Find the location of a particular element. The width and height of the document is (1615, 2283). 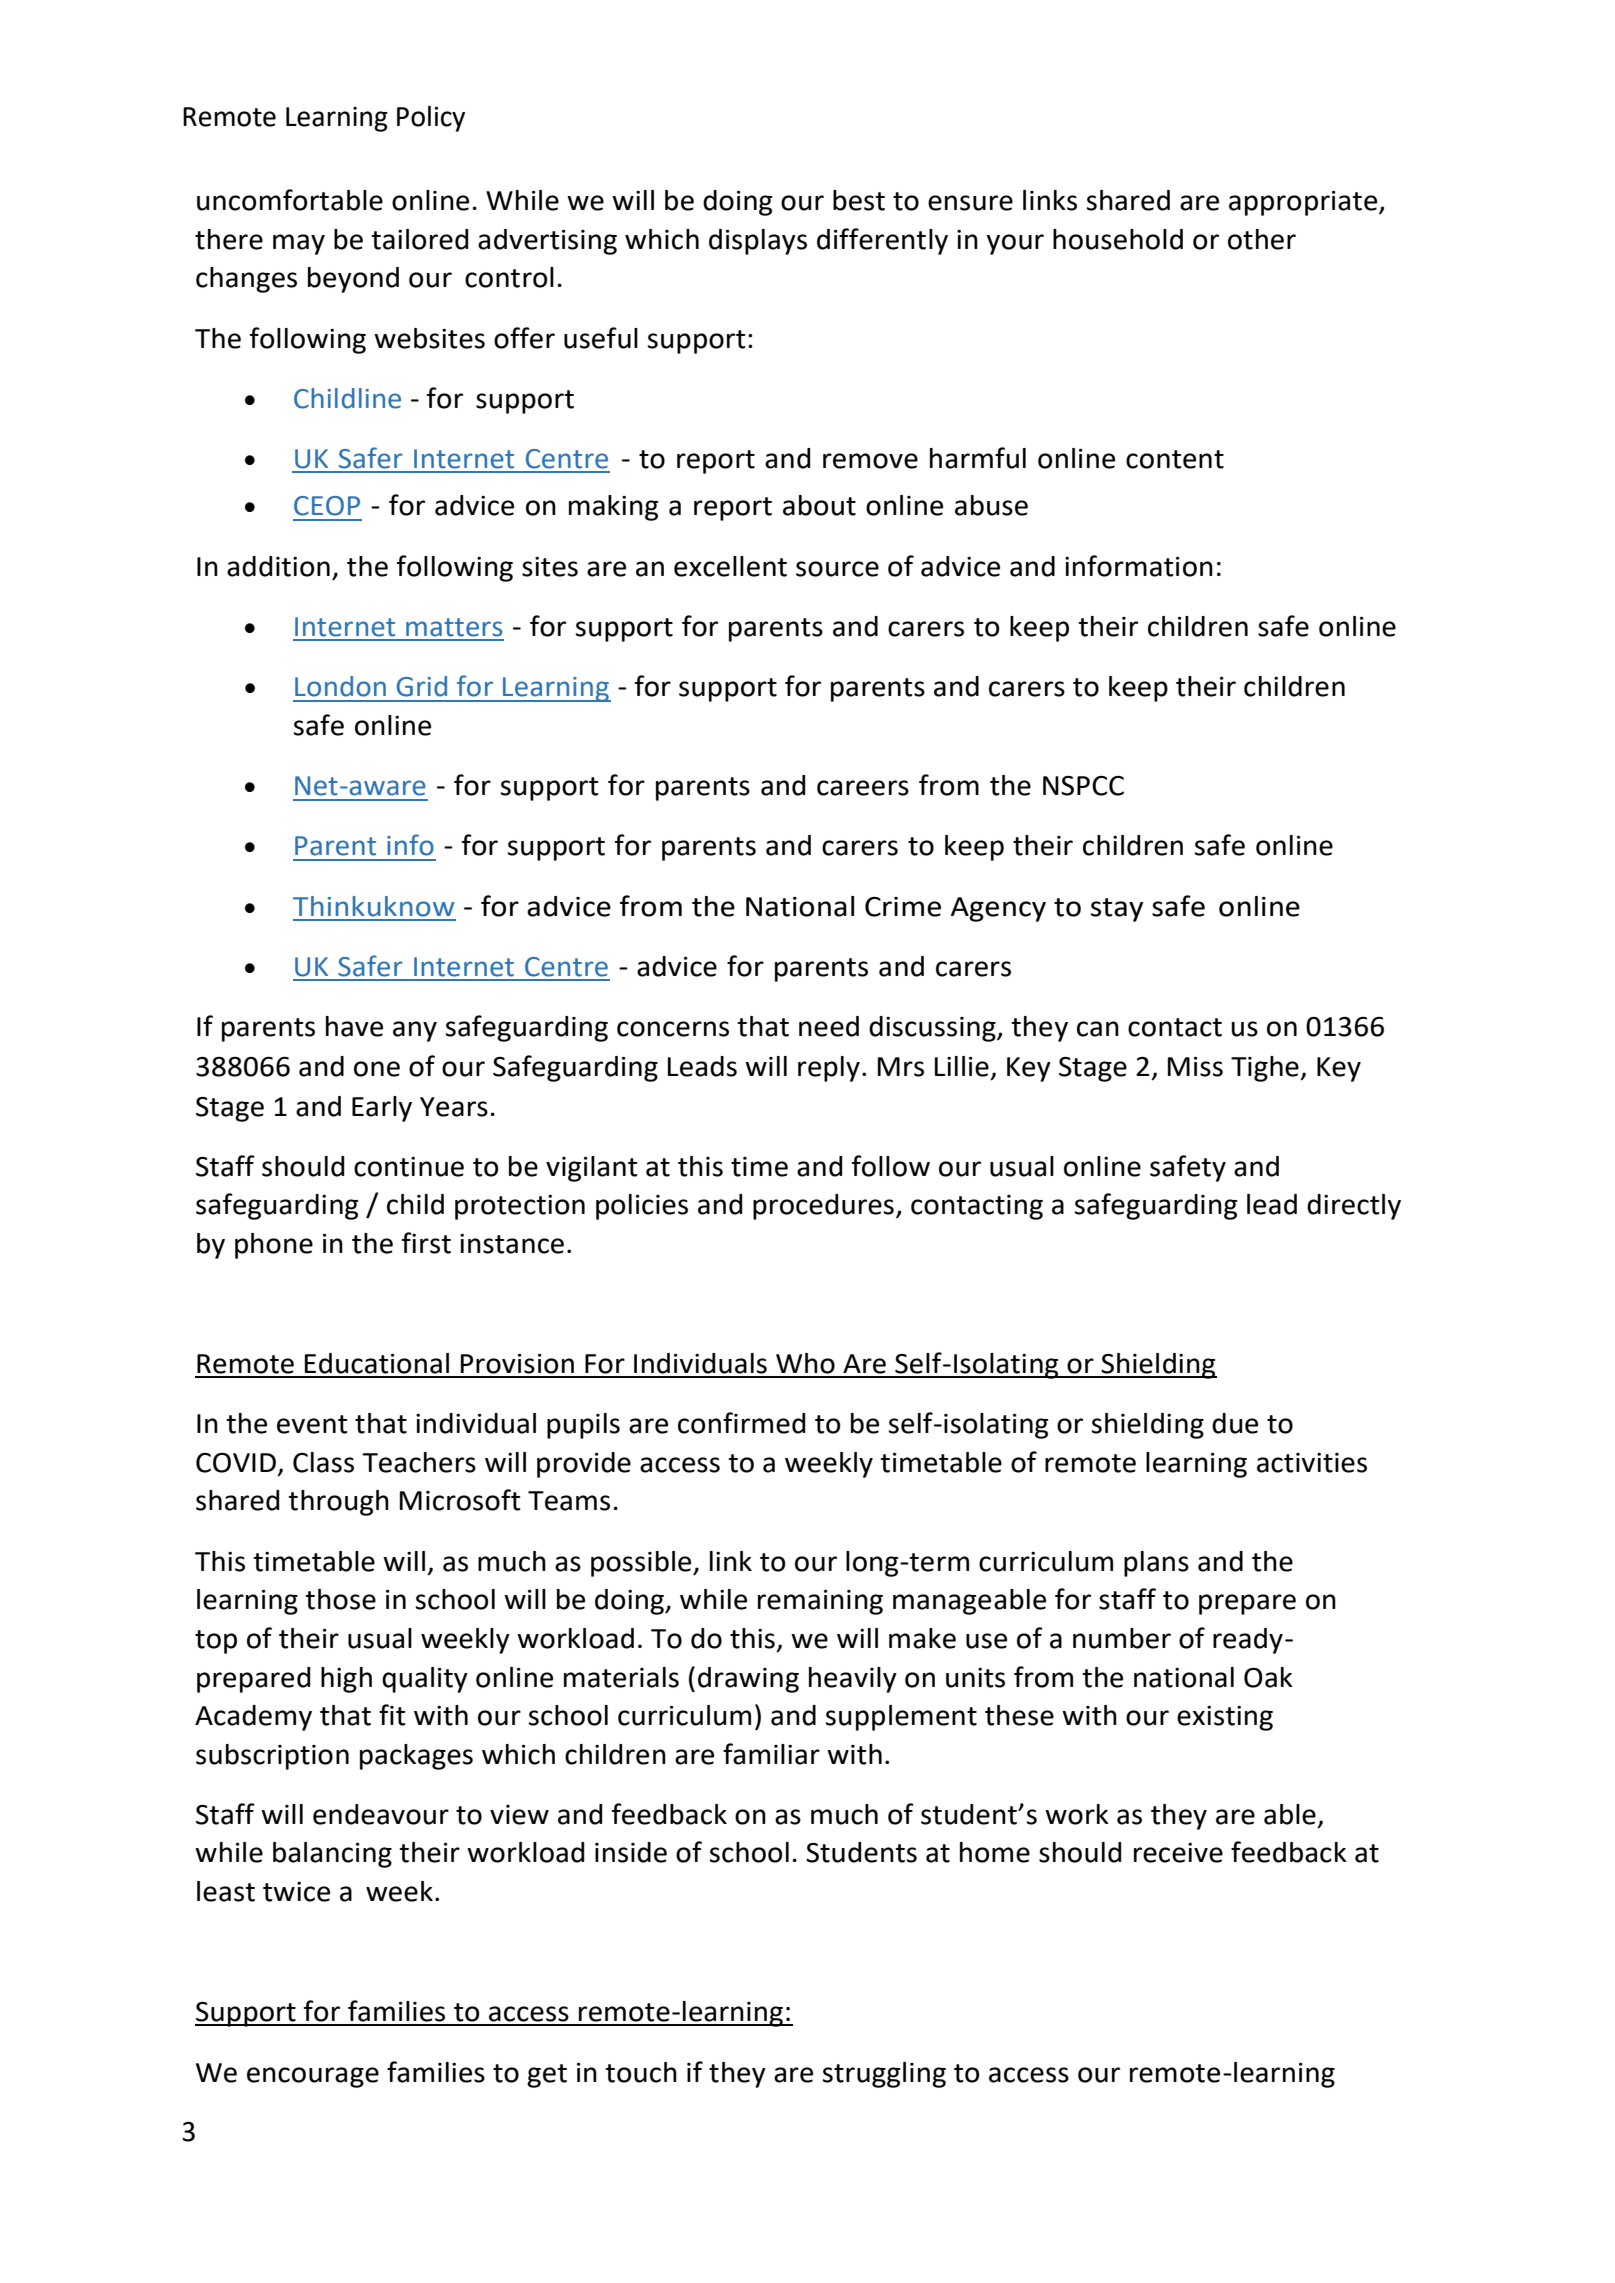

may is located at coordinates (299, 244).
